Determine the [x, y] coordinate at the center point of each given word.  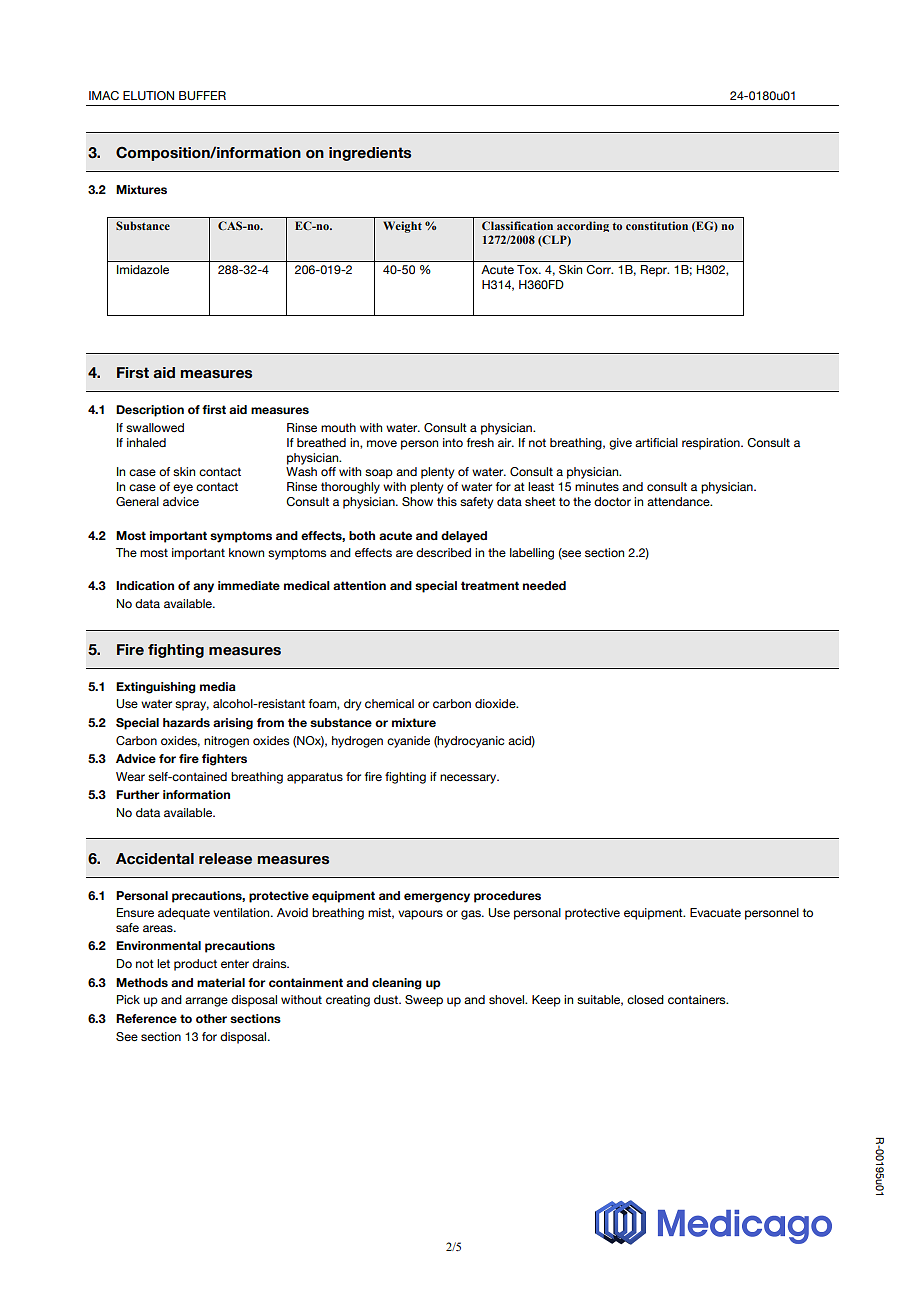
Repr [655, 271]
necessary [469, 779]
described [443, 552]
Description [150, 411]
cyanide [408, 742]
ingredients [370, 154]
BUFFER [202, 96]
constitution [657, 225]
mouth [338, 427]
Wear [130, 776]
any [203, 588]
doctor [612, 501]
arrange [206, 1002]
